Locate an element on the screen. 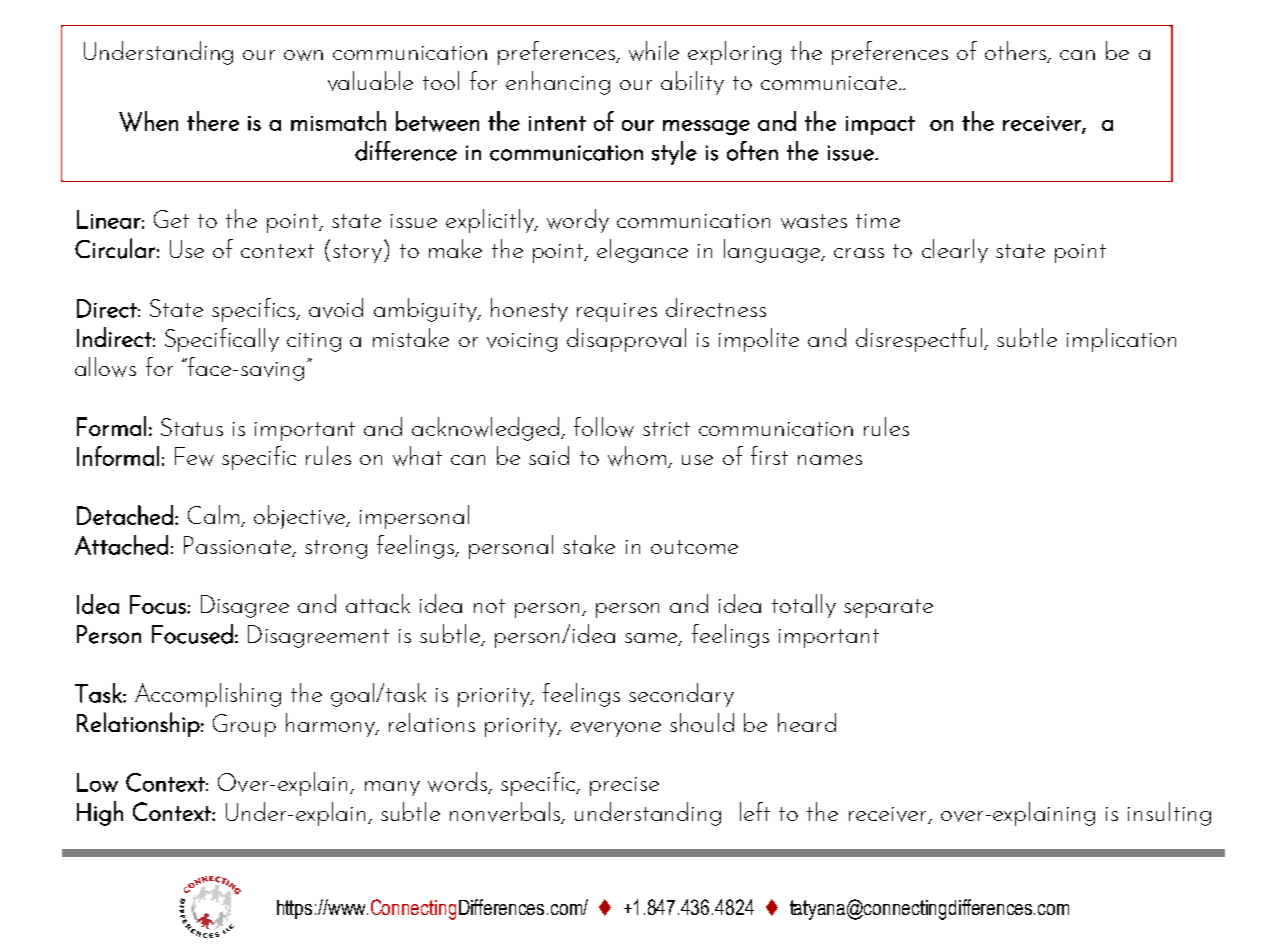 The height and width of the screenshot is (952, 1270). others is located at coordinates (1017, 52).
